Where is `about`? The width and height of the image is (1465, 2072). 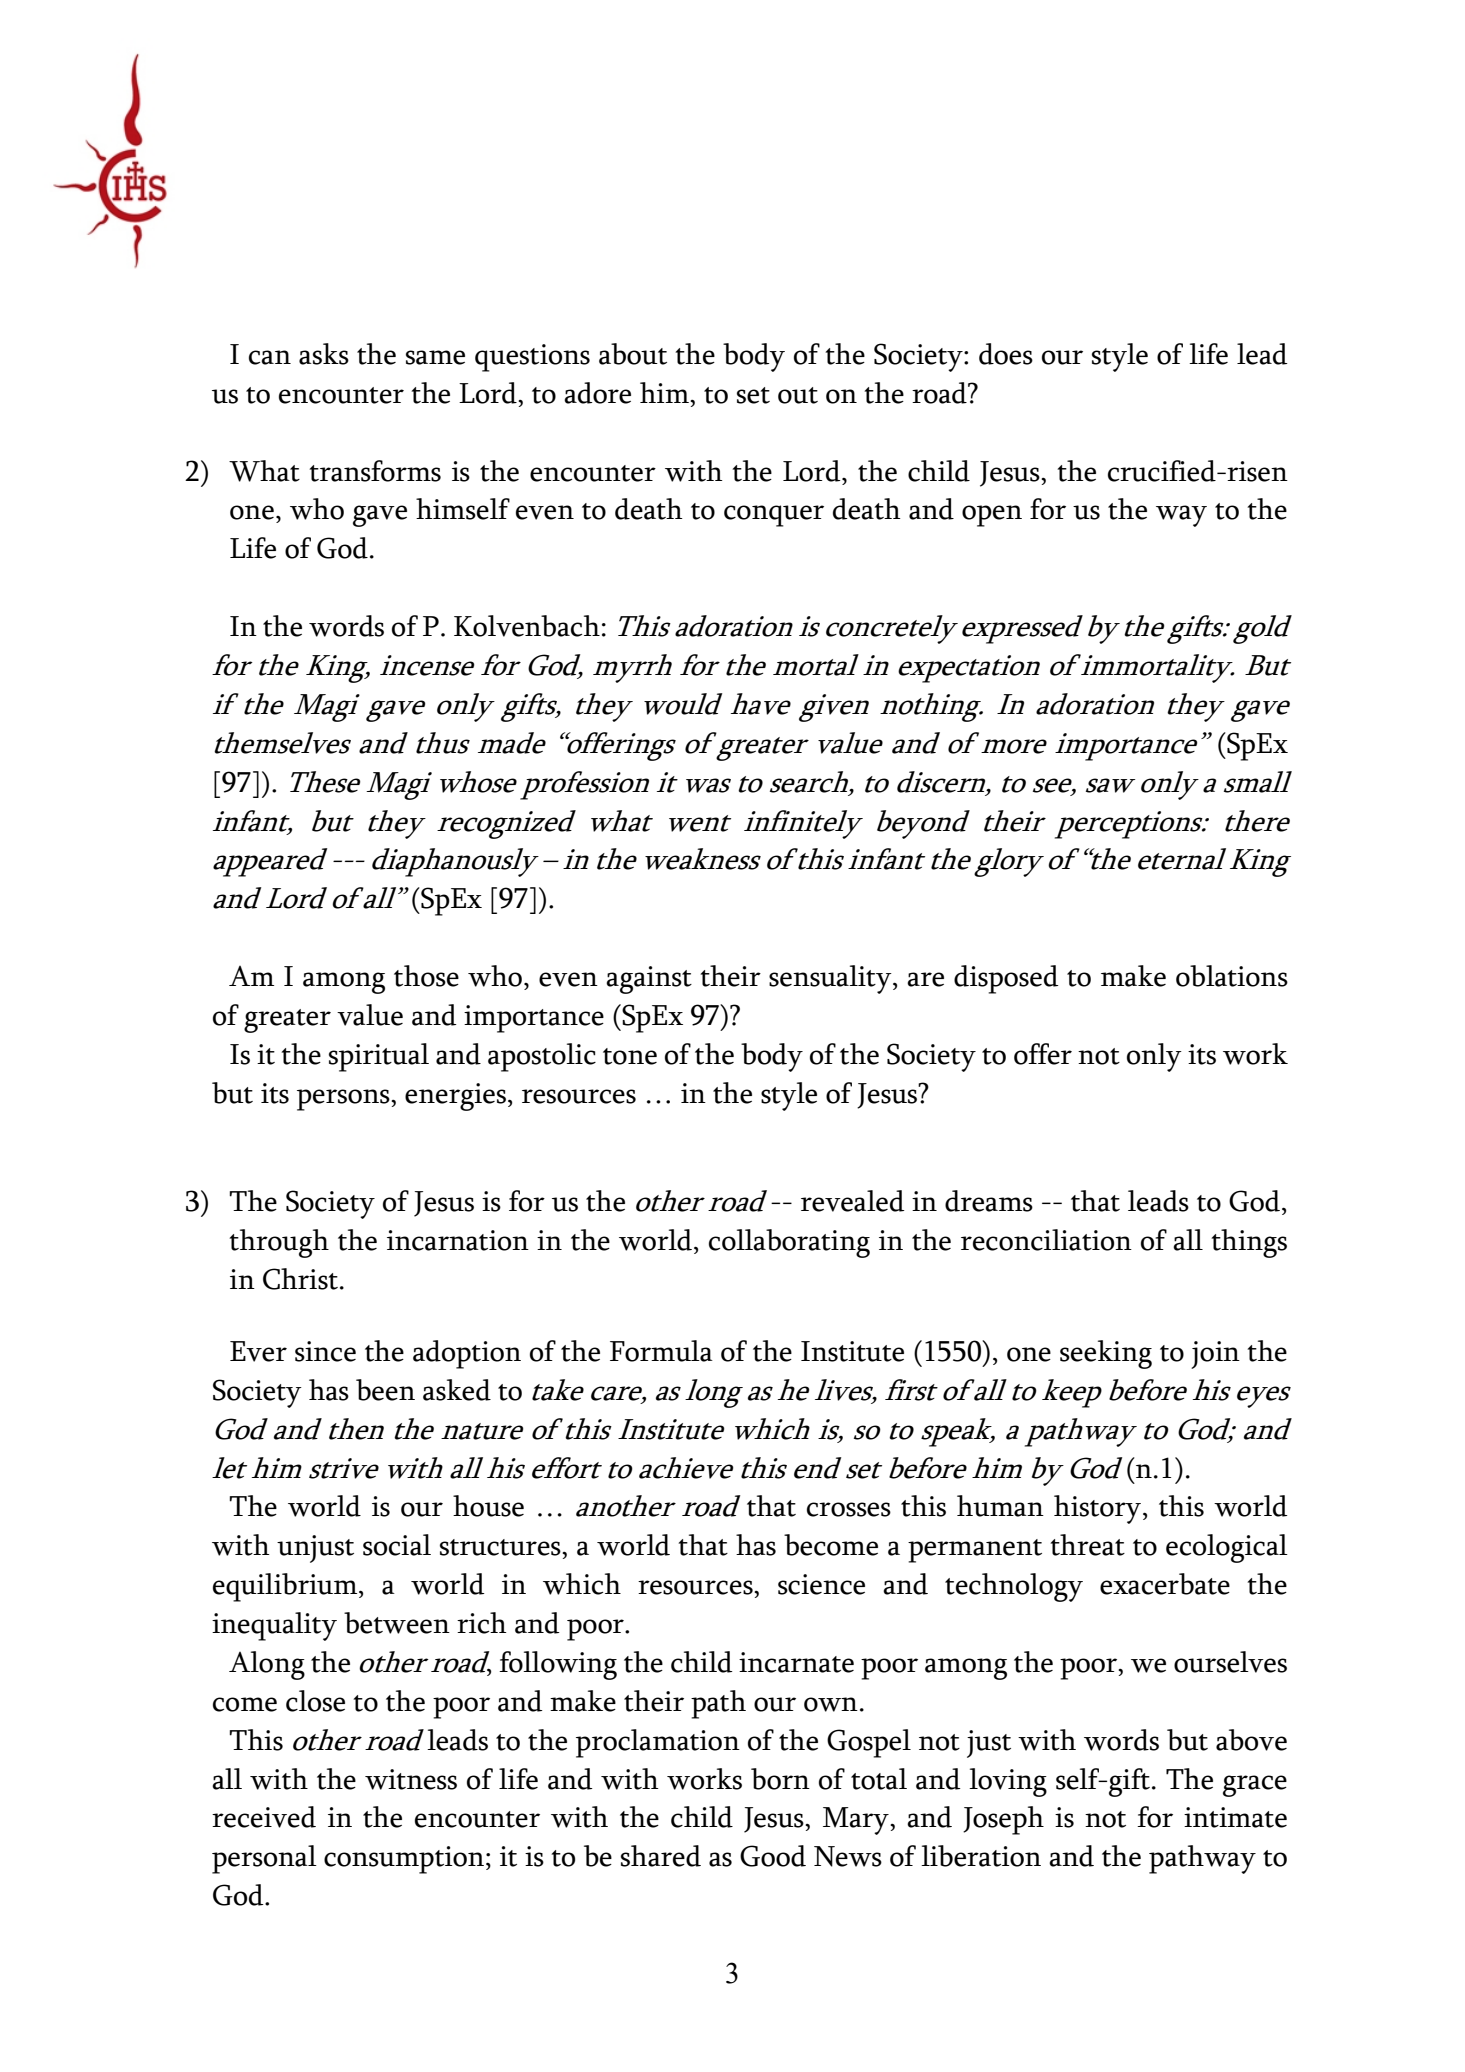 about is located at coordinates (633, 354).
